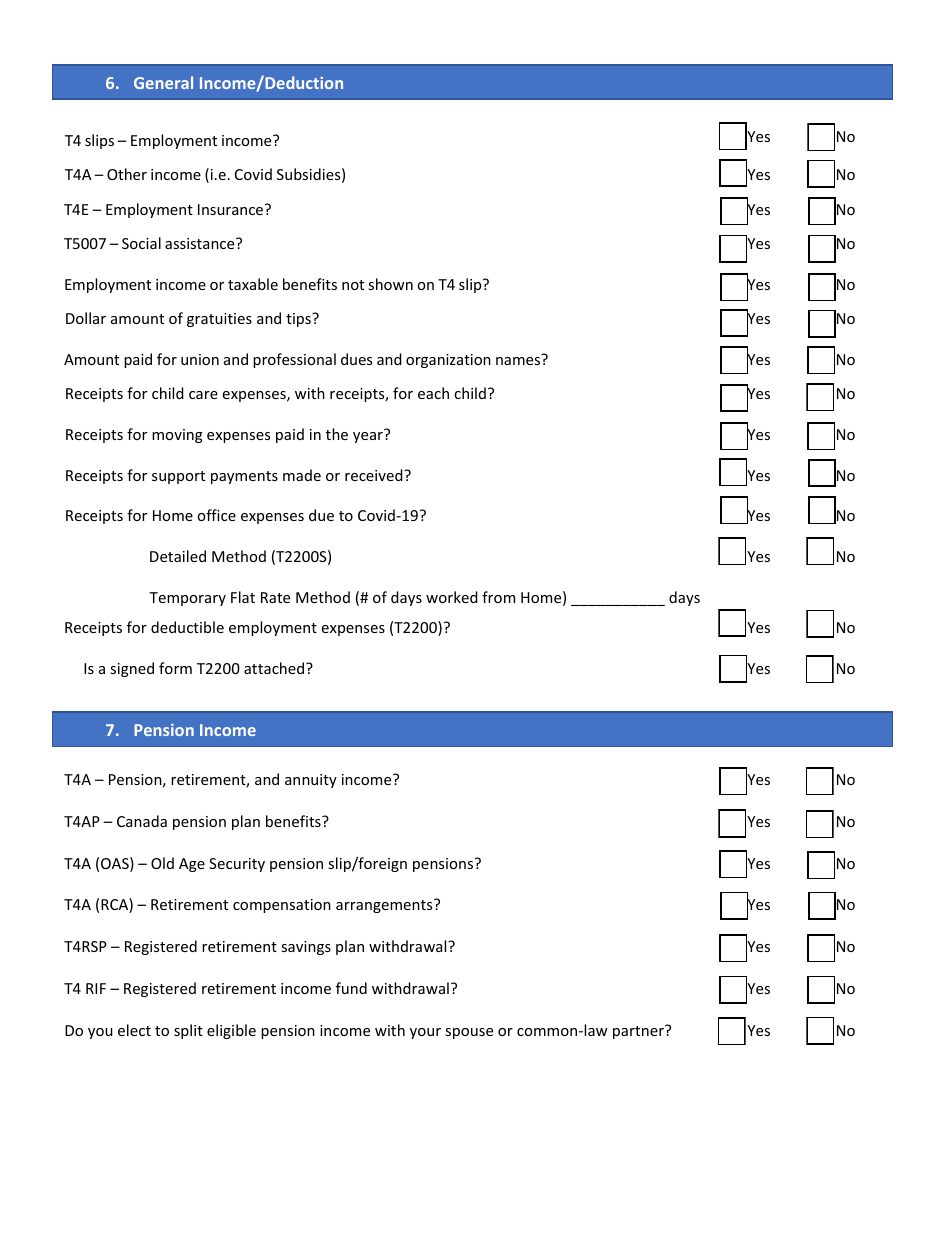  Describe the element at coordinates (177, 436) in the page. I see `moving` at that location.
